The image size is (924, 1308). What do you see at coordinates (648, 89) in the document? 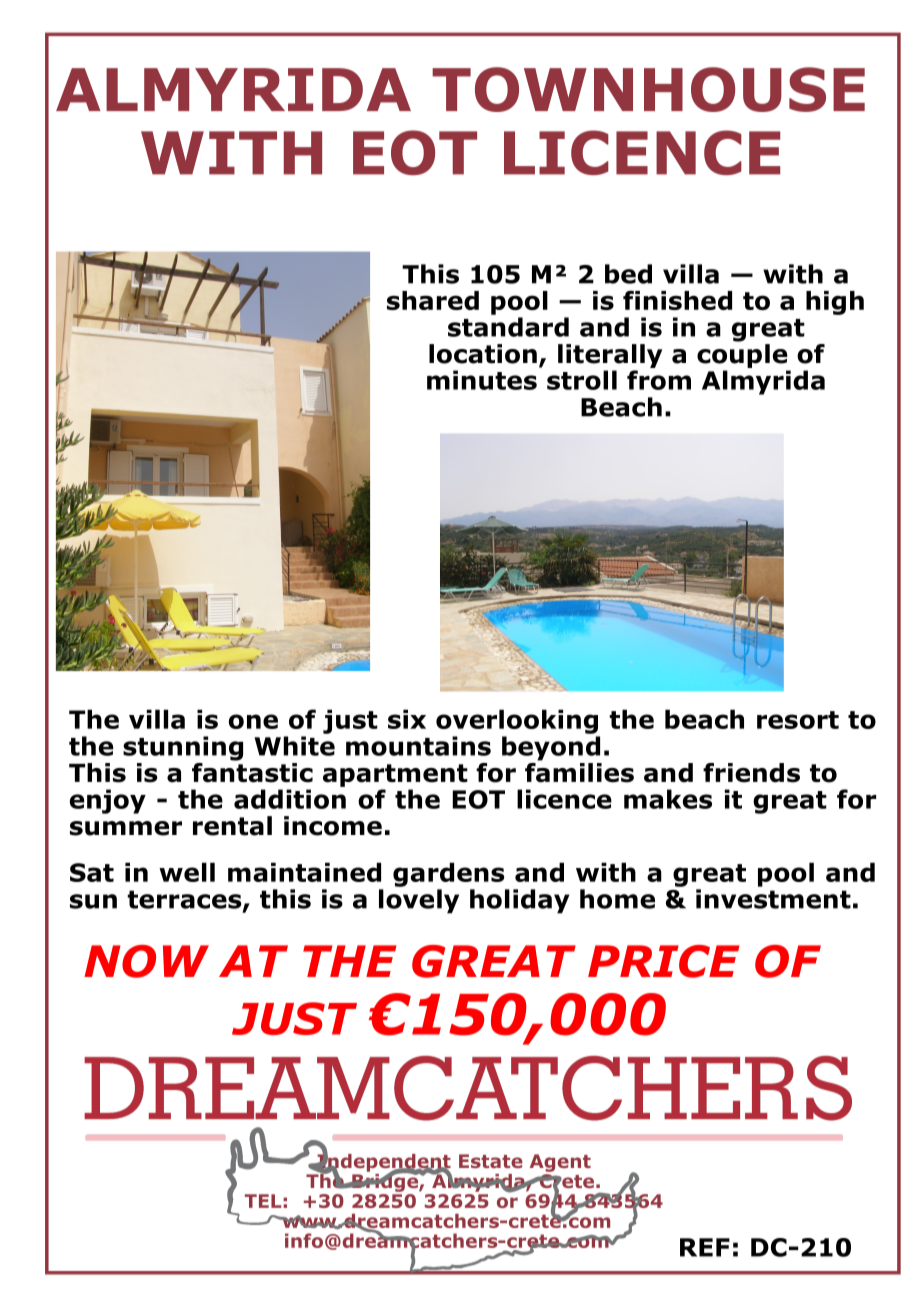
I see `TOWNHOUSE` at bounding box center [648, 89].
